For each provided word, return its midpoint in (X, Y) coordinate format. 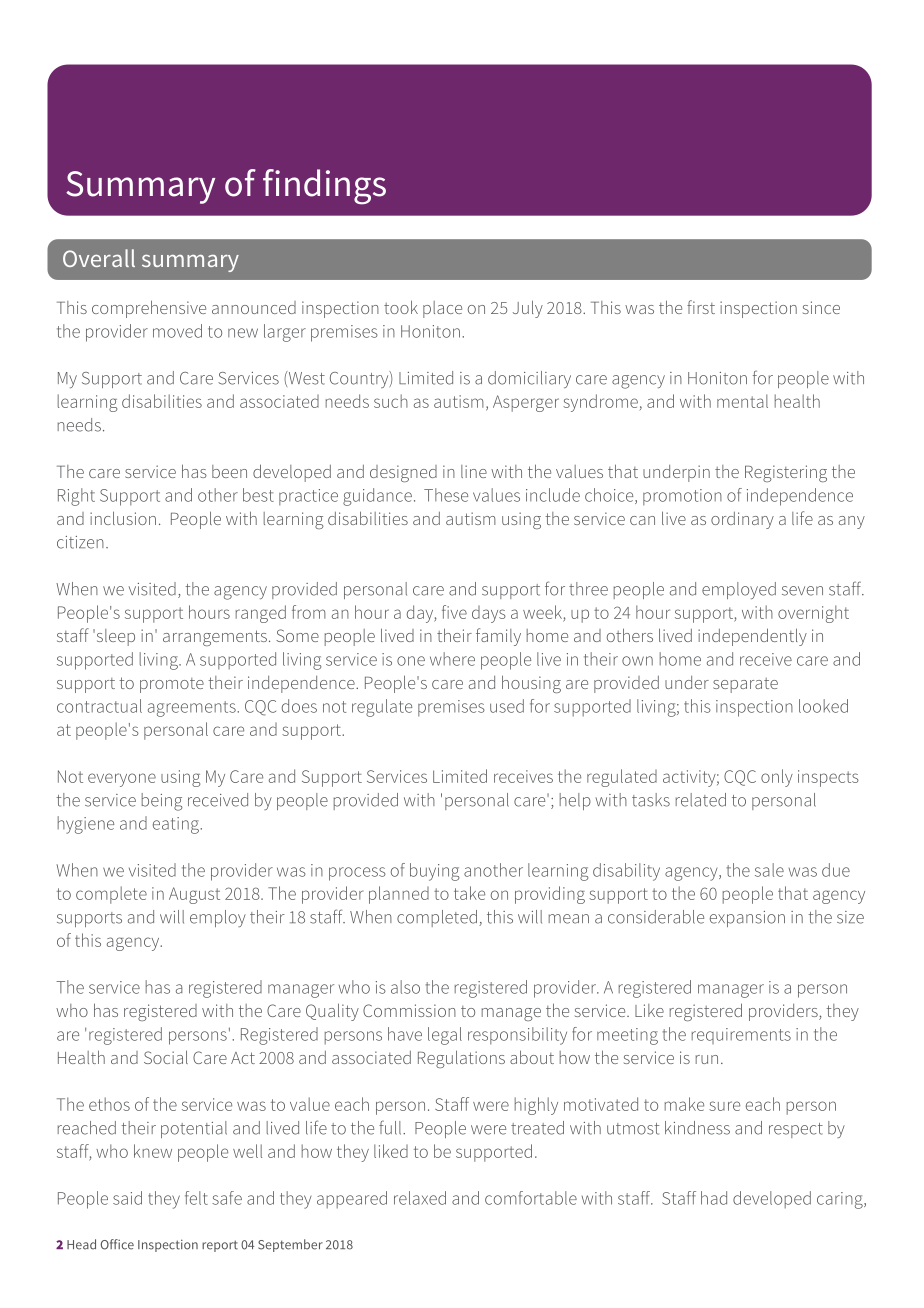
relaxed (420, 1198)
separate (745, 685)
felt (196, 1198)
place (442, 309)
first (701, 307)
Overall (99, 258)
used (507, 706)
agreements (193, 709)
